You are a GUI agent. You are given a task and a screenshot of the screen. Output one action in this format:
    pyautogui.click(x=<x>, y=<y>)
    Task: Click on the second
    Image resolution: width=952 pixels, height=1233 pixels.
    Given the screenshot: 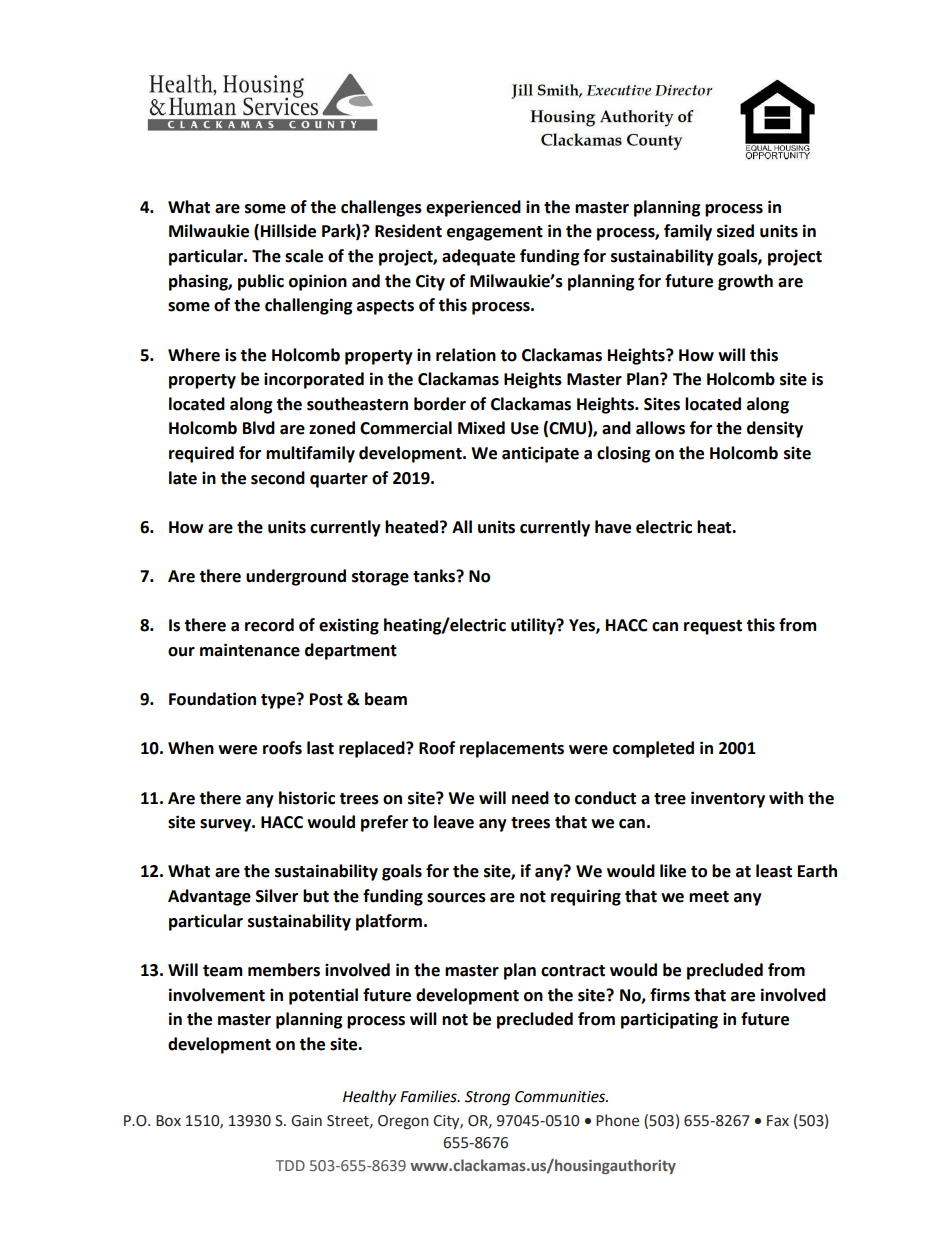 What is the action you would take?
    pyautogui.click(x=278, y=478)
